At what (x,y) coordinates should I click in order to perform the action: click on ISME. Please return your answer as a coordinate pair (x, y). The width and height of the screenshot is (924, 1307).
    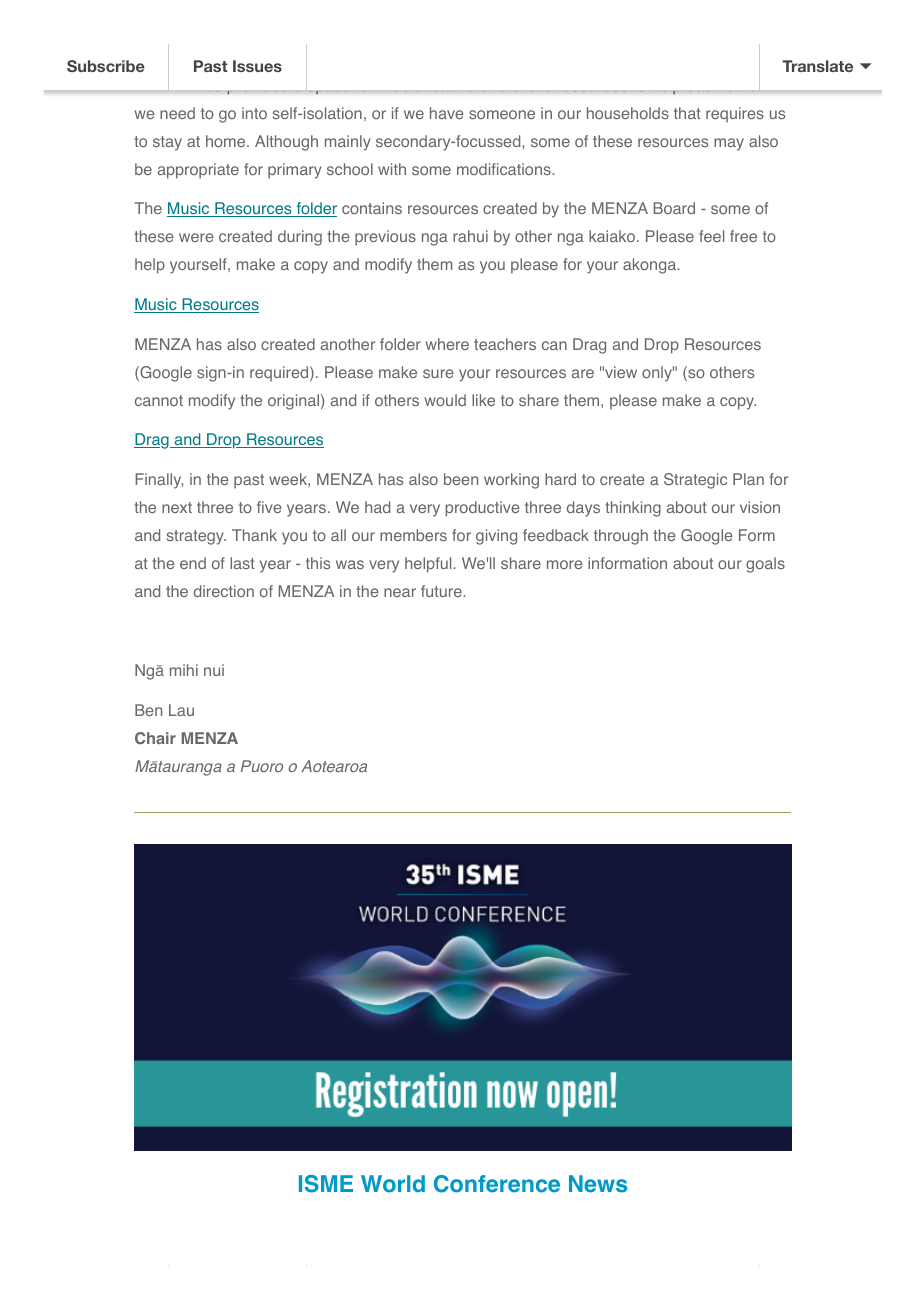
    Looking at the image, I should click on (326, 1184).
